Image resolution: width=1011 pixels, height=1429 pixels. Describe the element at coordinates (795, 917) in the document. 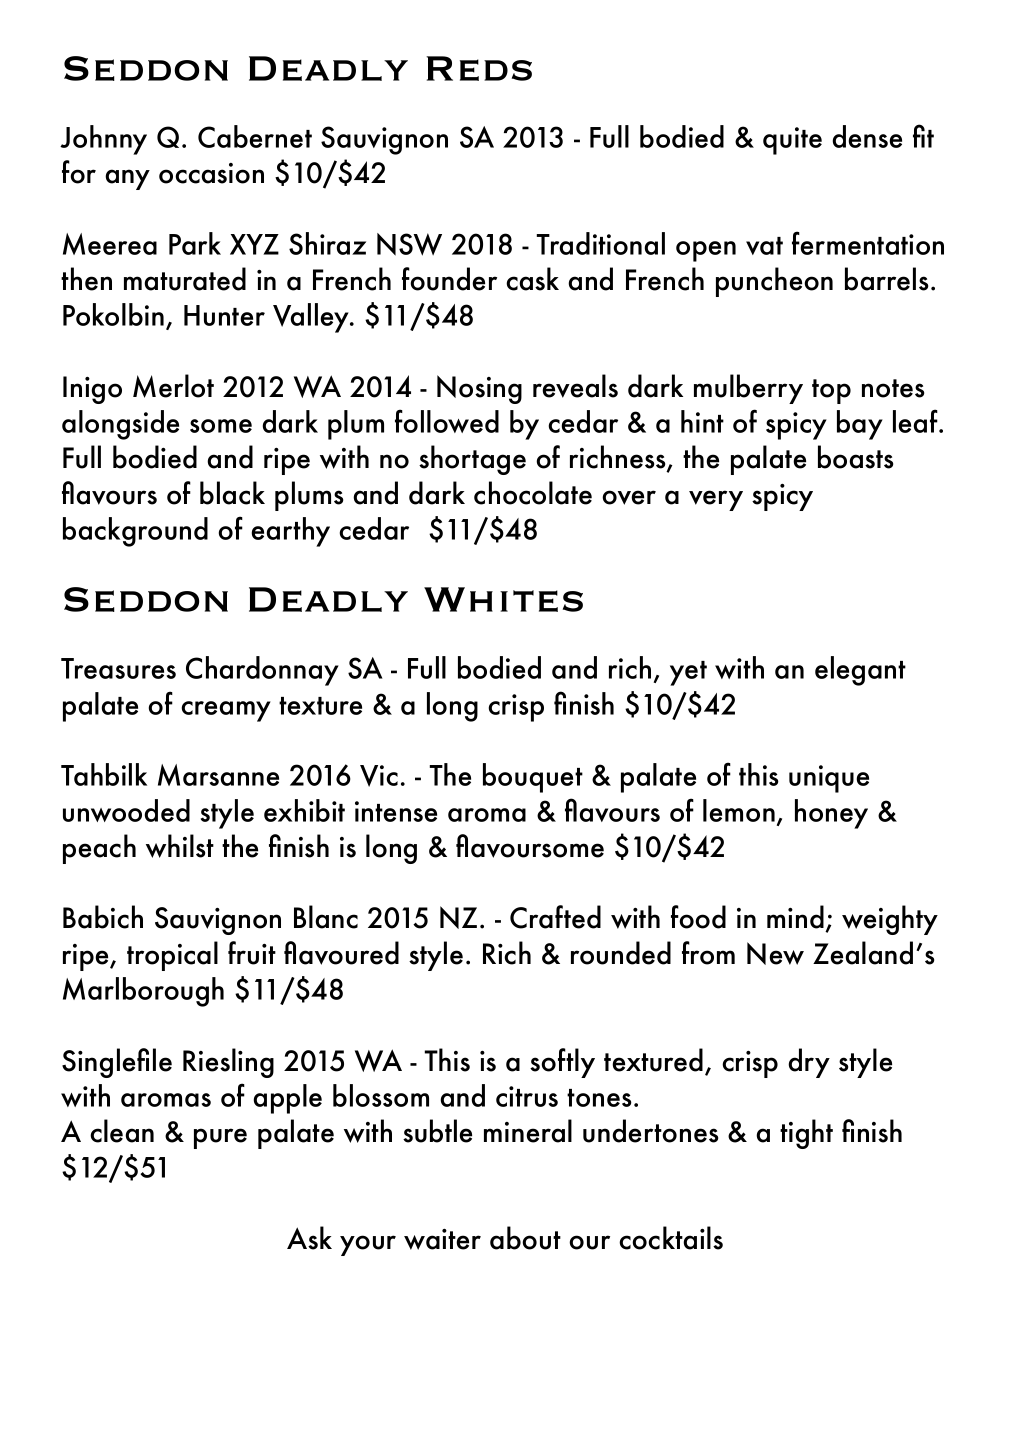

I see `mind` at that location.
